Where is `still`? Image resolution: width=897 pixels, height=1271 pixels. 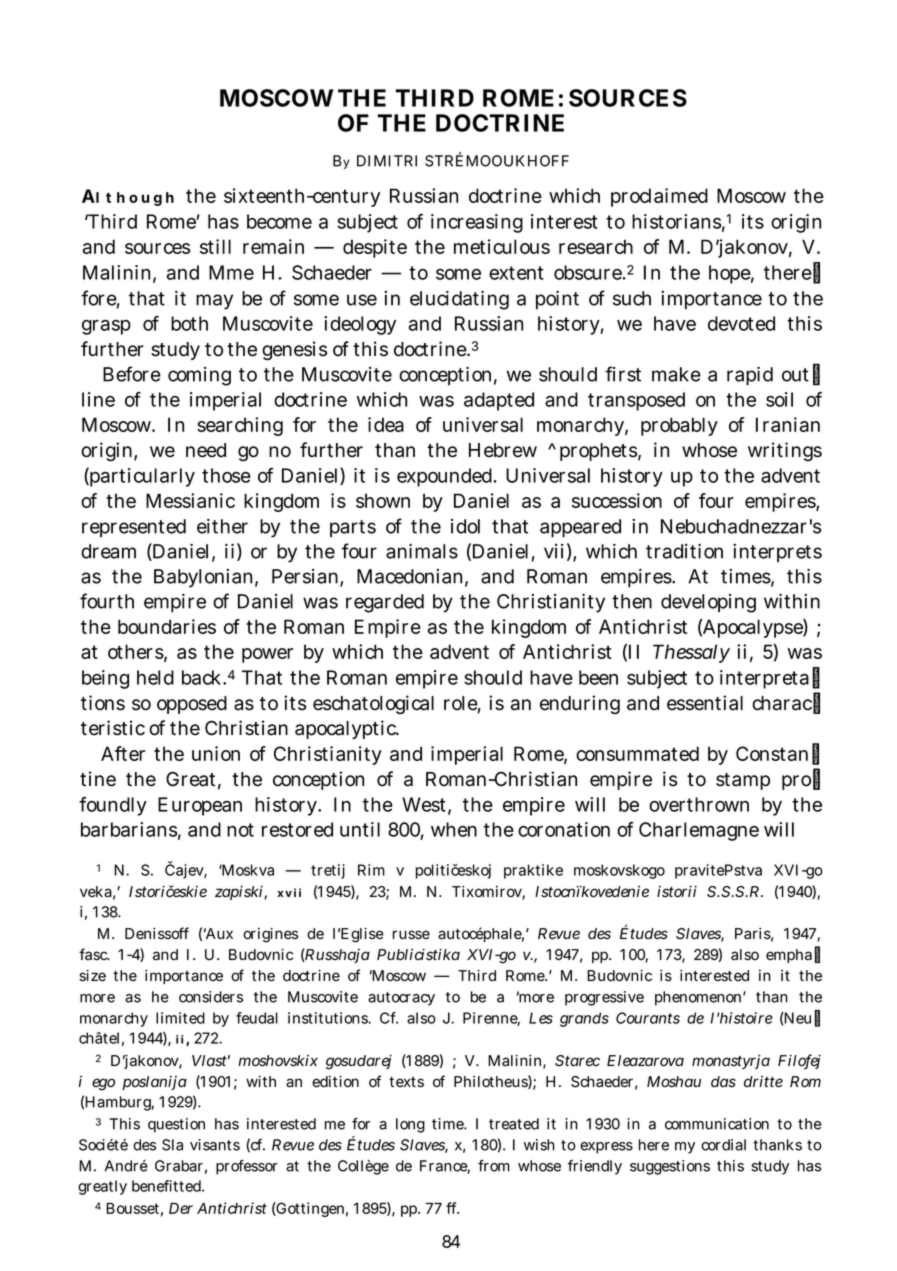
still is located at coordinates (215, 246).
